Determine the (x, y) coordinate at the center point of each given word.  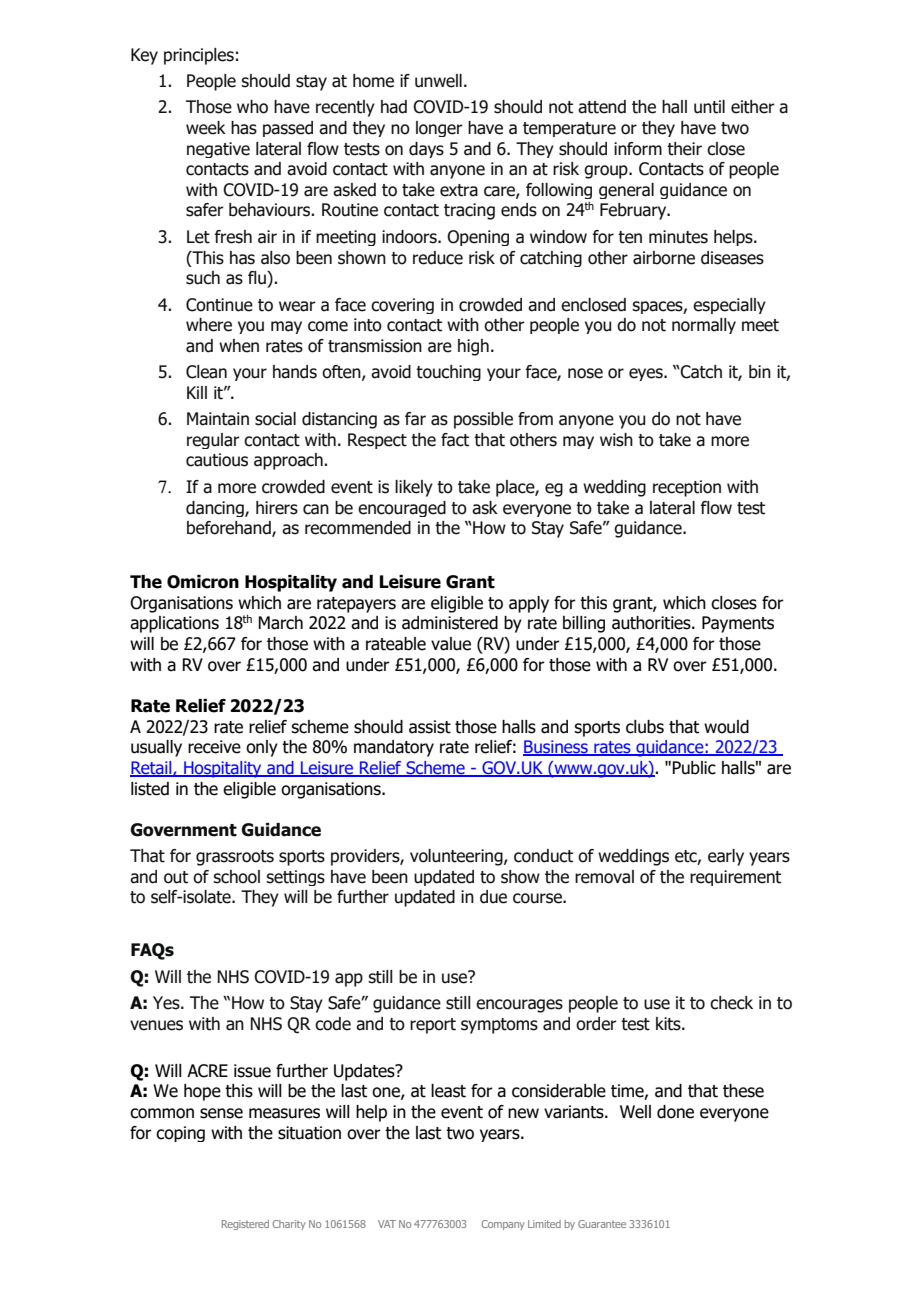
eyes (647, 374)
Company (503, 1225)
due (493, 897)
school (236, 877)
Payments (738, 624)
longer (439, 129)
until (709, 107)
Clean (206, 372)
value (451, 644)
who (252, 107)
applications (174, 624)
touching (448, 373)
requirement (735, 878)
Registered (245, 1225)
